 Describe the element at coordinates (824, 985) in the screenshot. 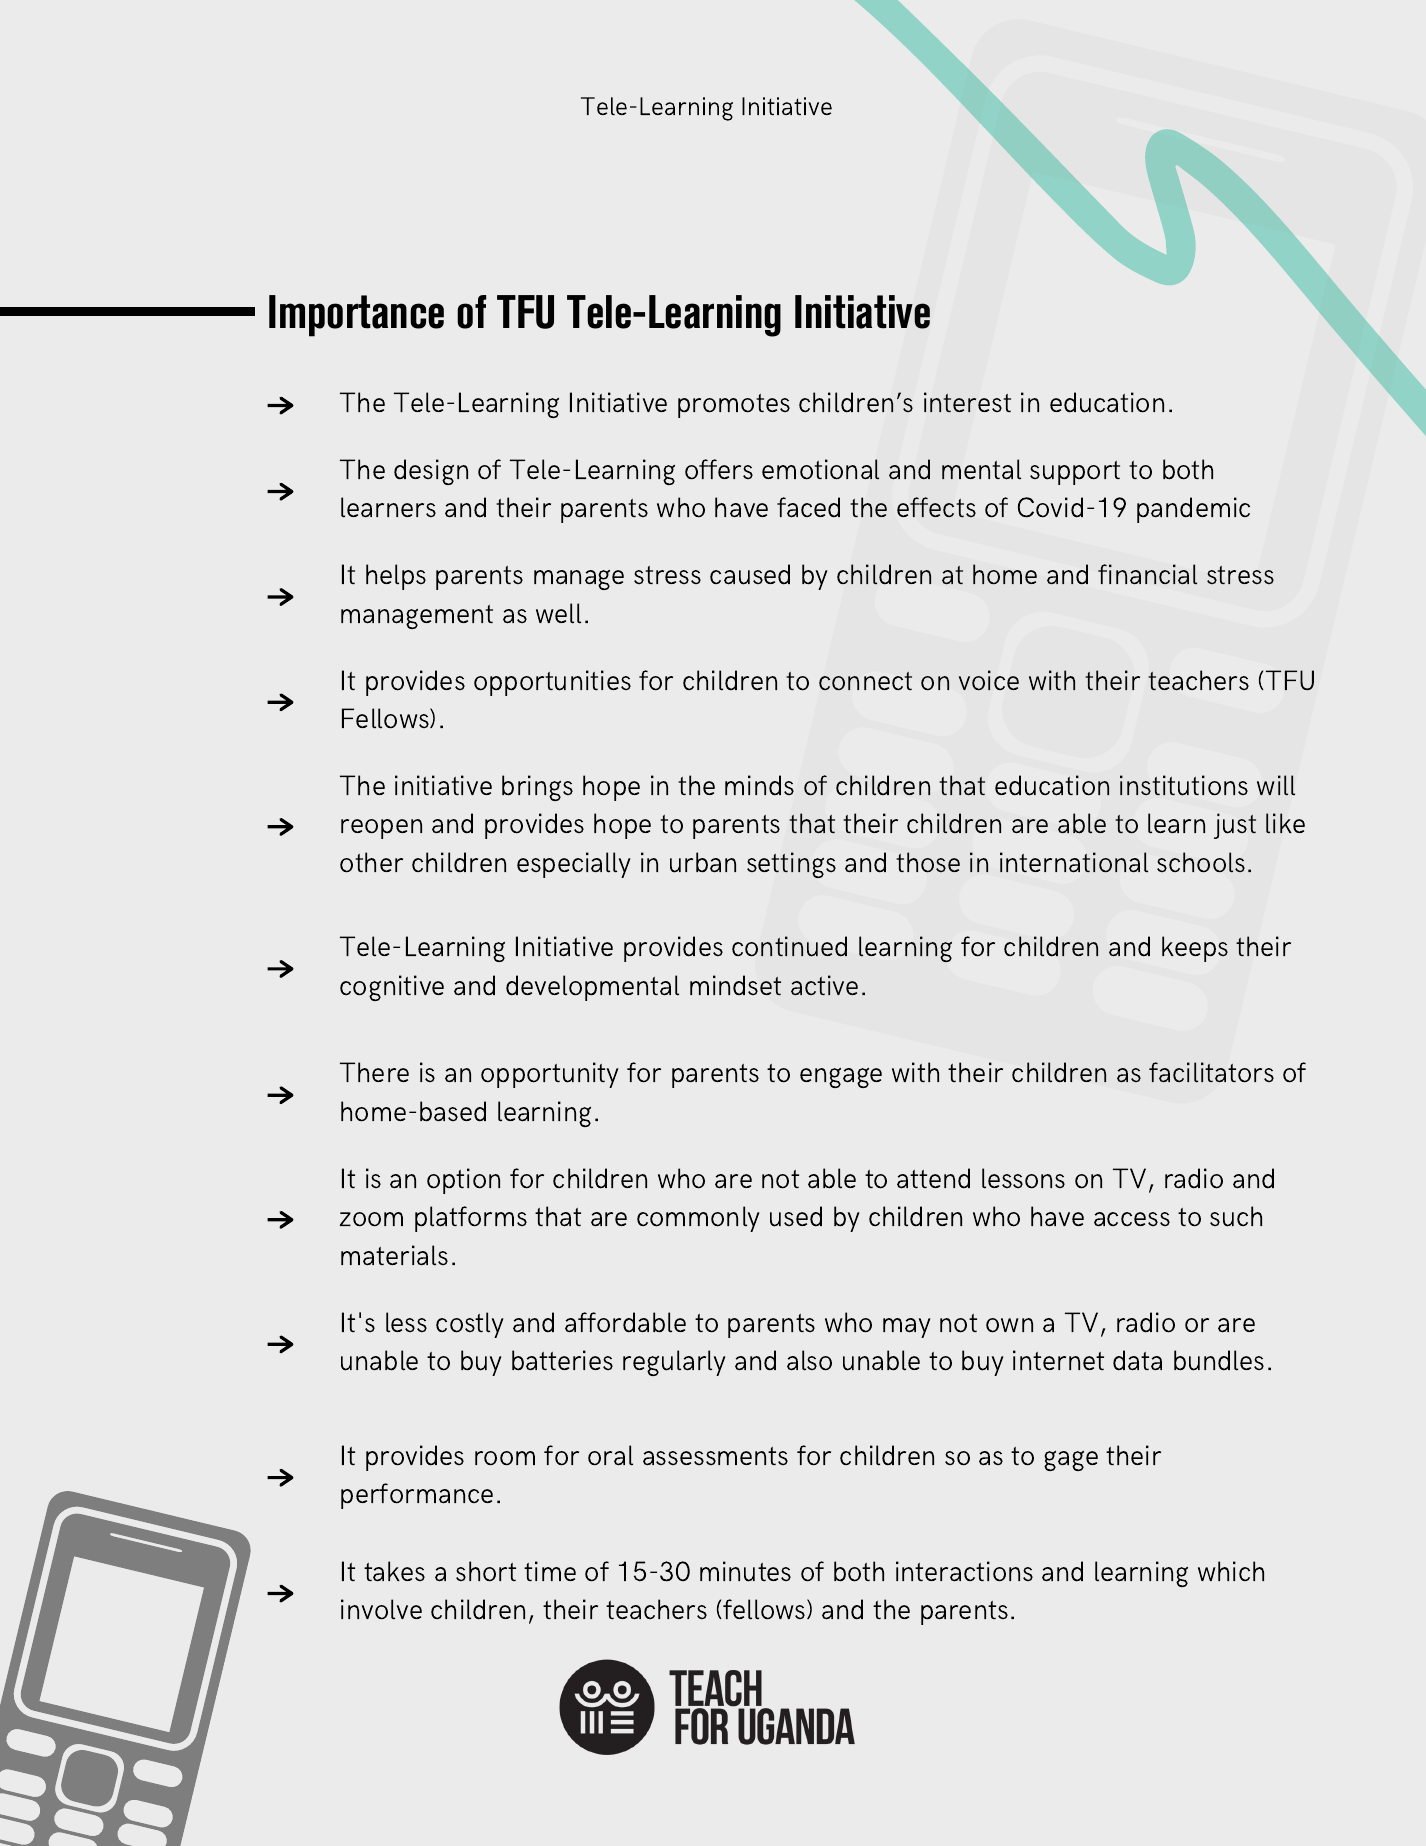

I see `active` at that location.
